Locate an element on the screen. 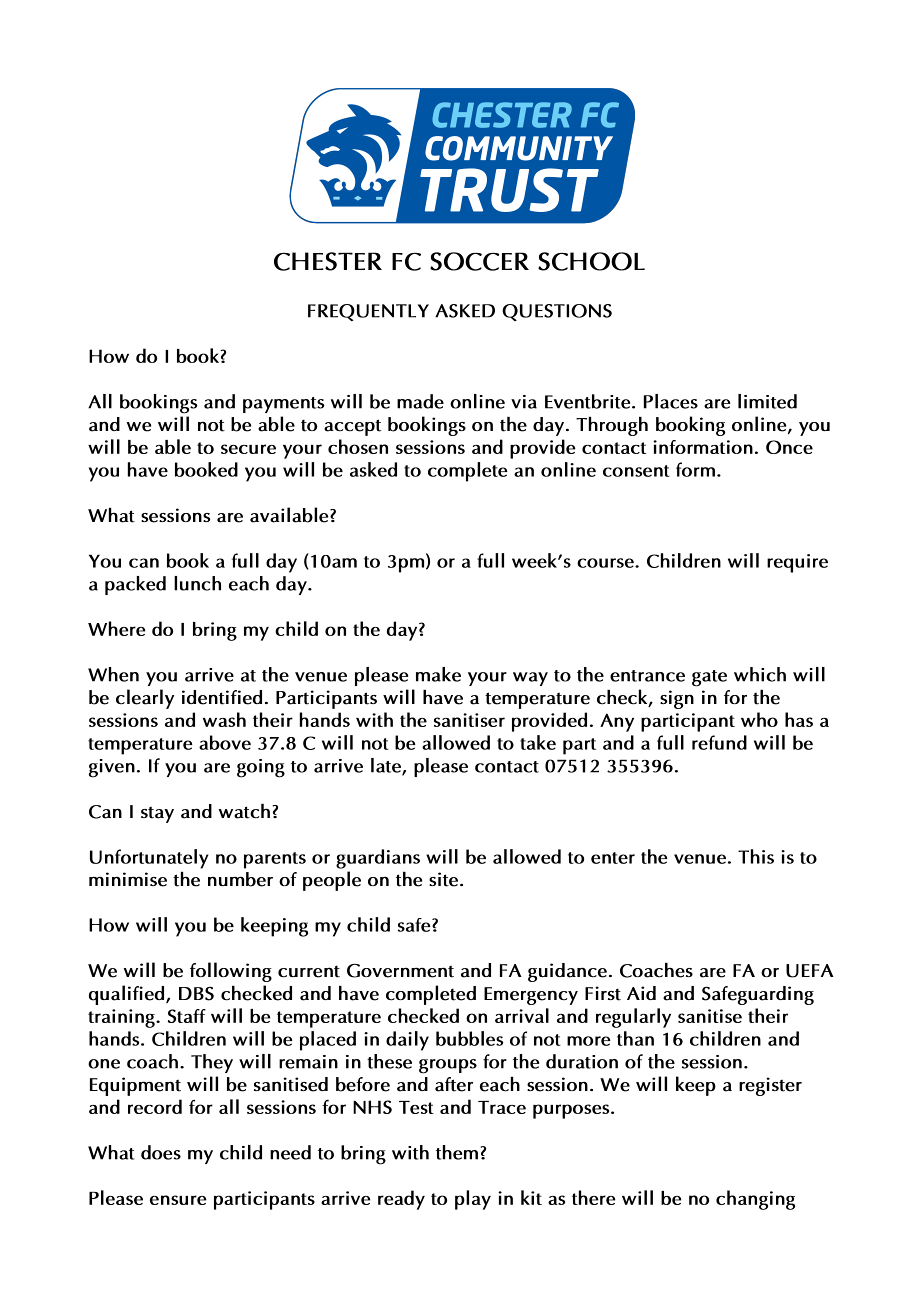  site is located at coordinates (443, 879).
